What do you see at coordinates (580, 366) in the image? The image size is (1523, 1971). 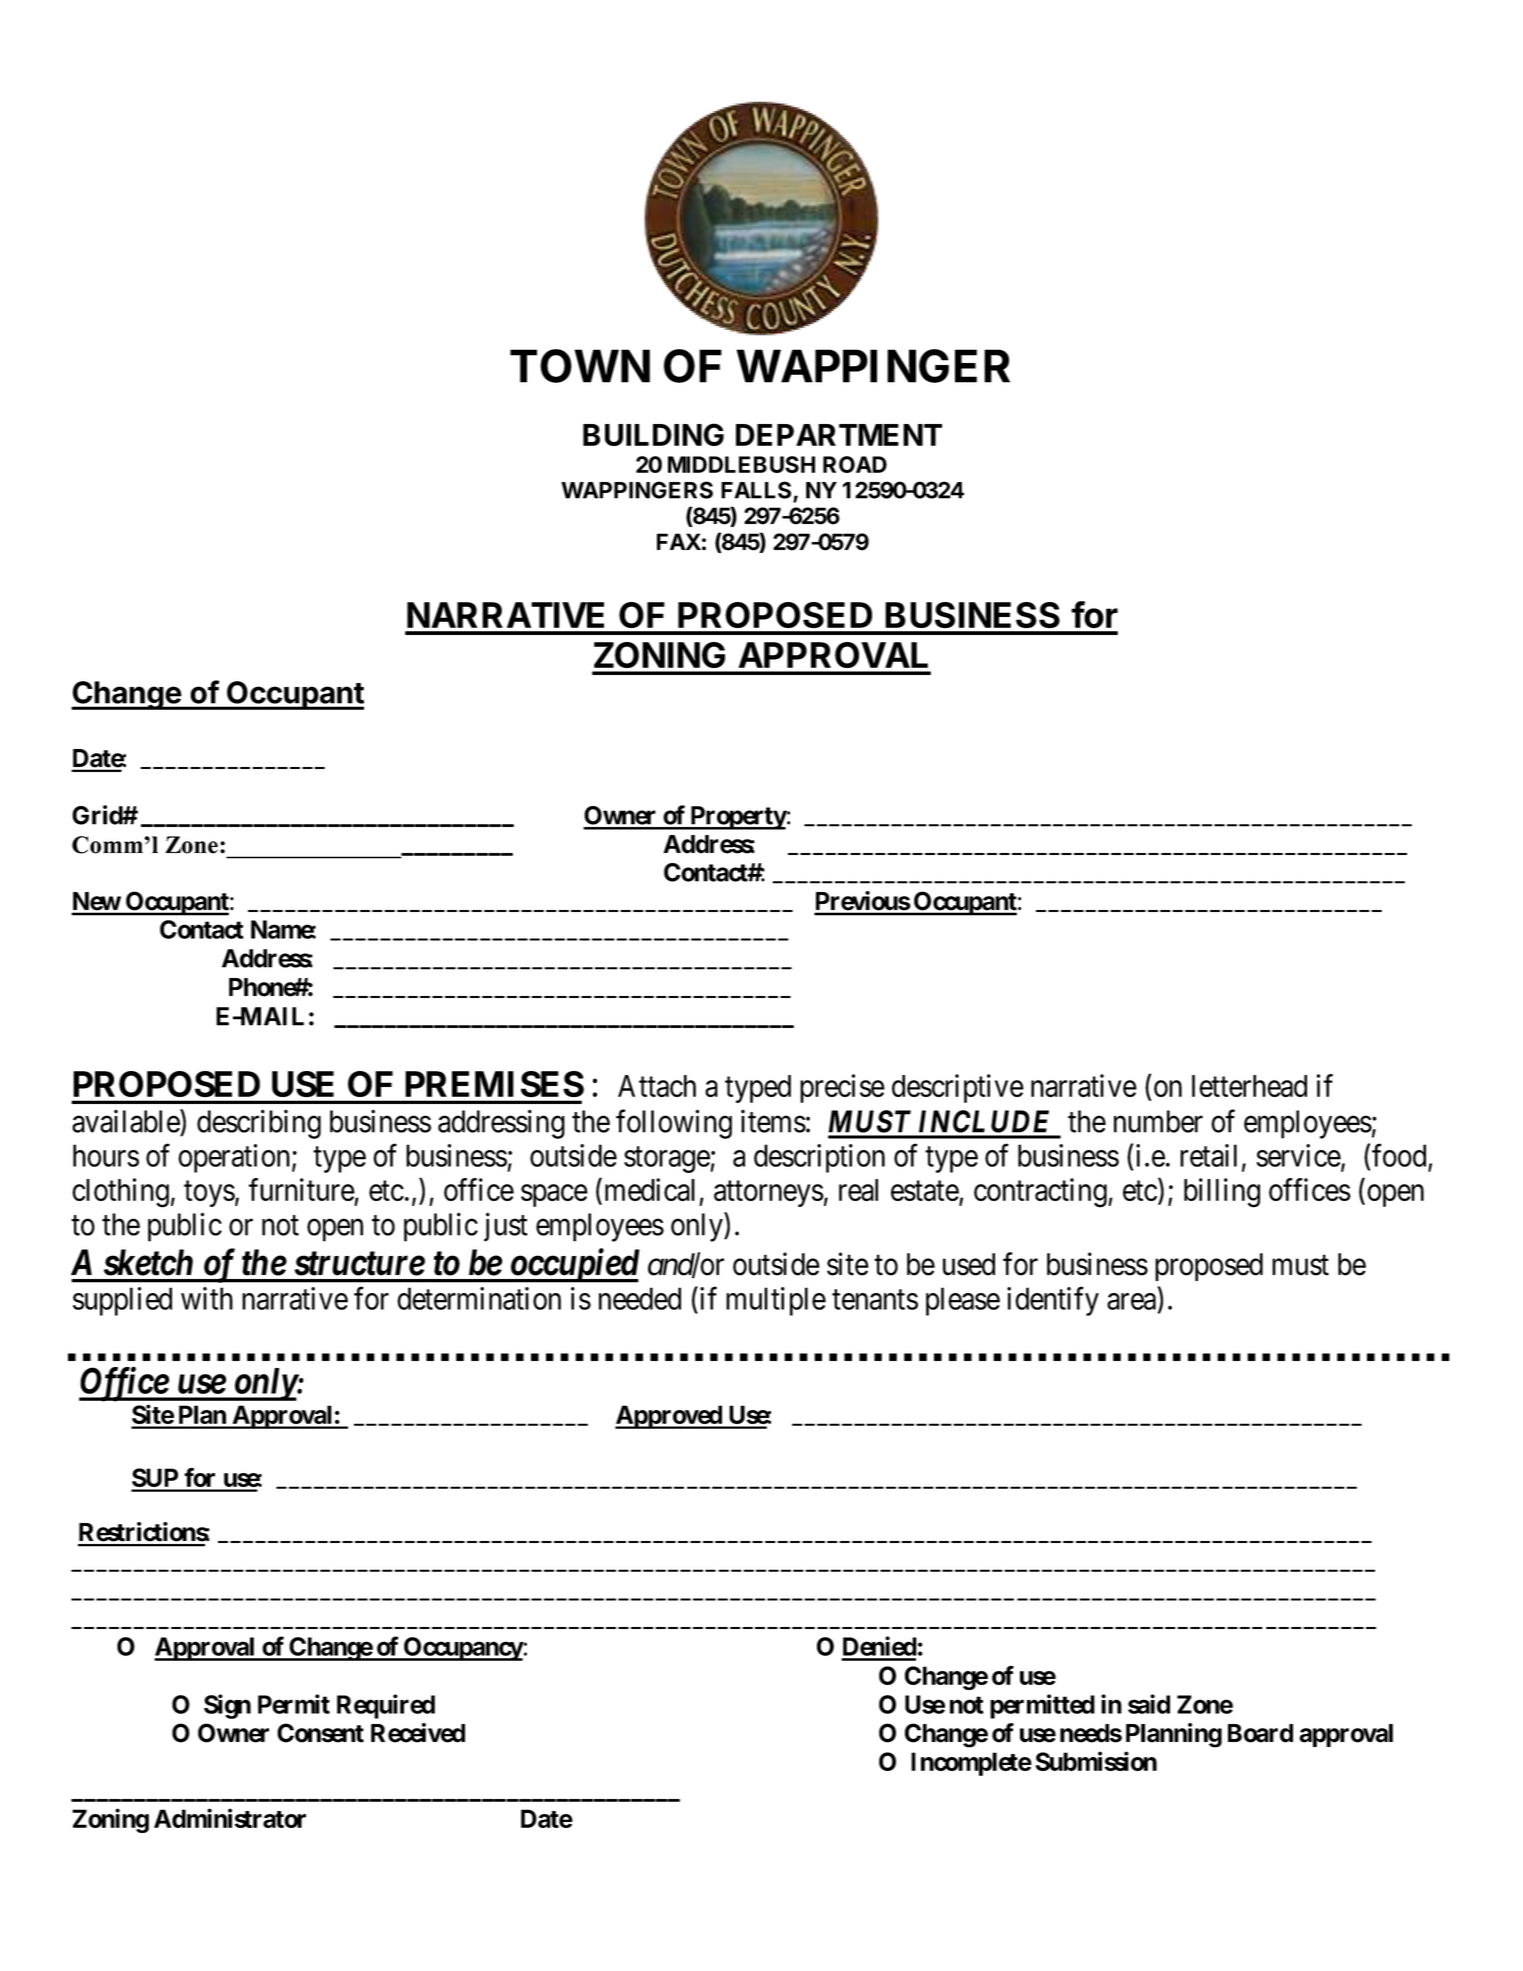 I see `TOWN` at bounding box center [580, 366].
